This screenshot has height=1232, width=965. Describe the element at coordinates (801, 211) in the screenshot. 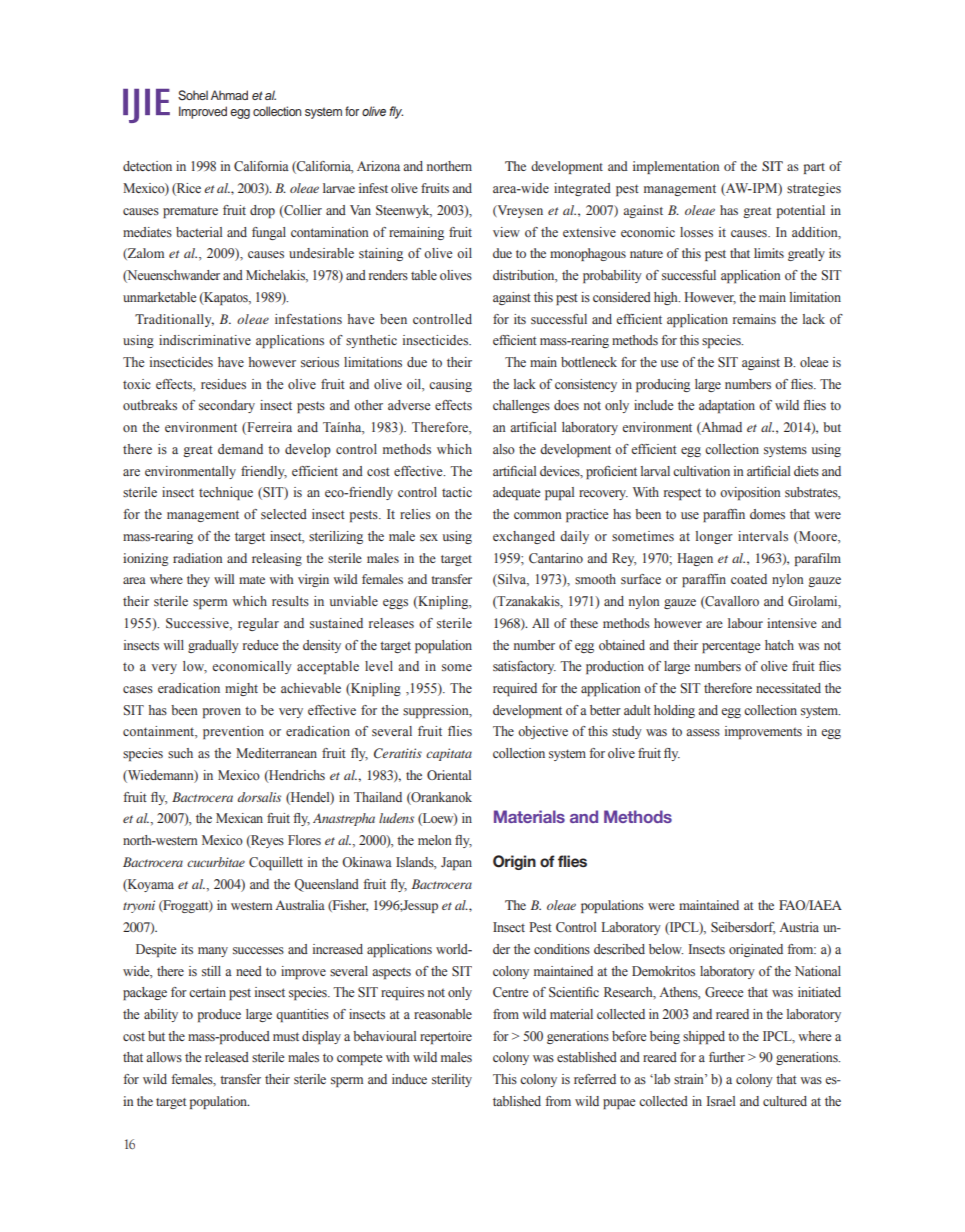

I see `potential` at that location.
